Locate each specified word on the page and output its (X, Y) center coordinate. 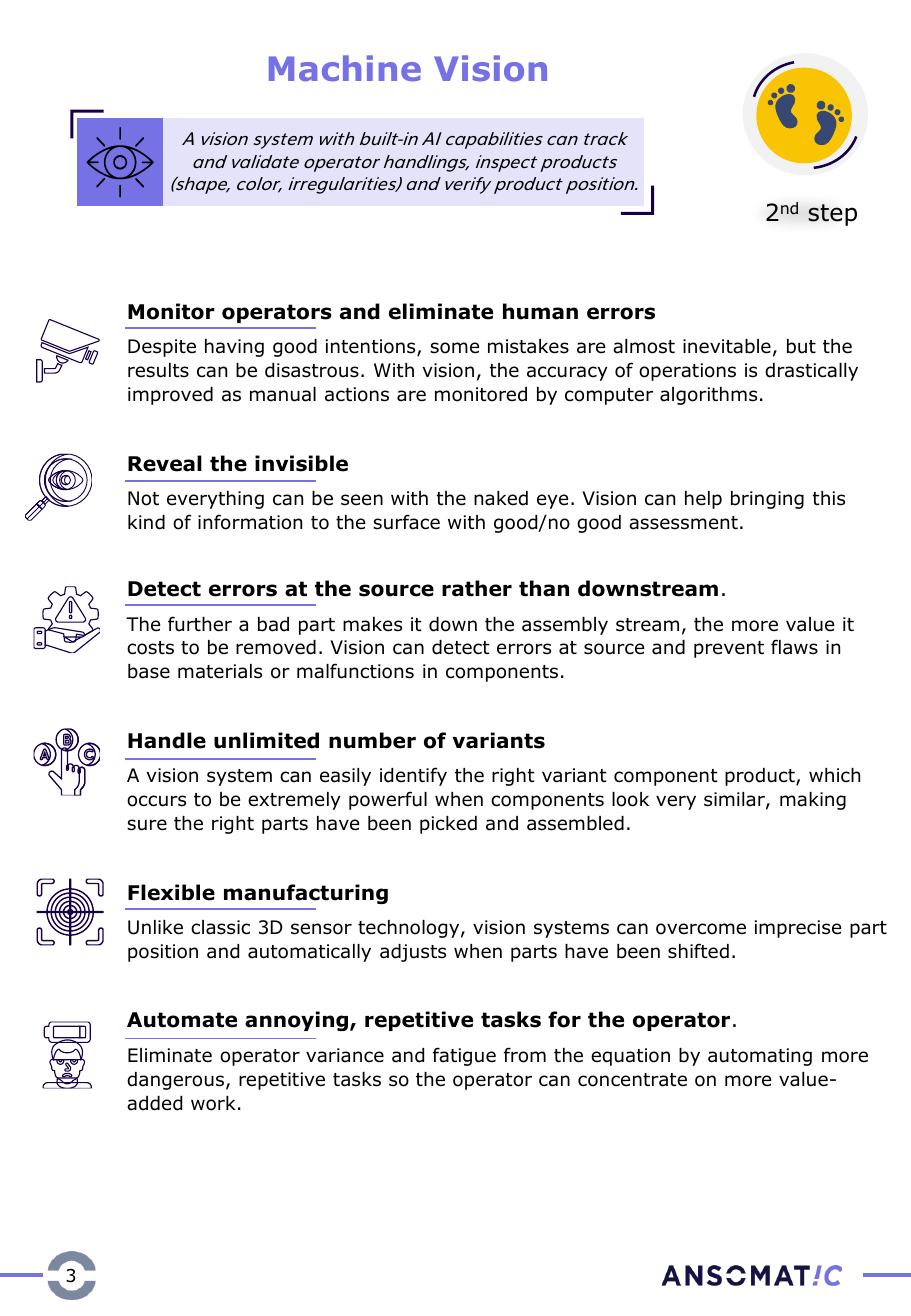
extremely (294, 801)
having (234, 348)
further (200, 624)
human (540, 311)
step (832, 215)
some (454, 348)
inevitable (727, 346)
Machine (345, 68)
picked (448, 825)
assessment (683, 523)
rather (477, 588)
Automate (182, 1020)
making (813, 801)
